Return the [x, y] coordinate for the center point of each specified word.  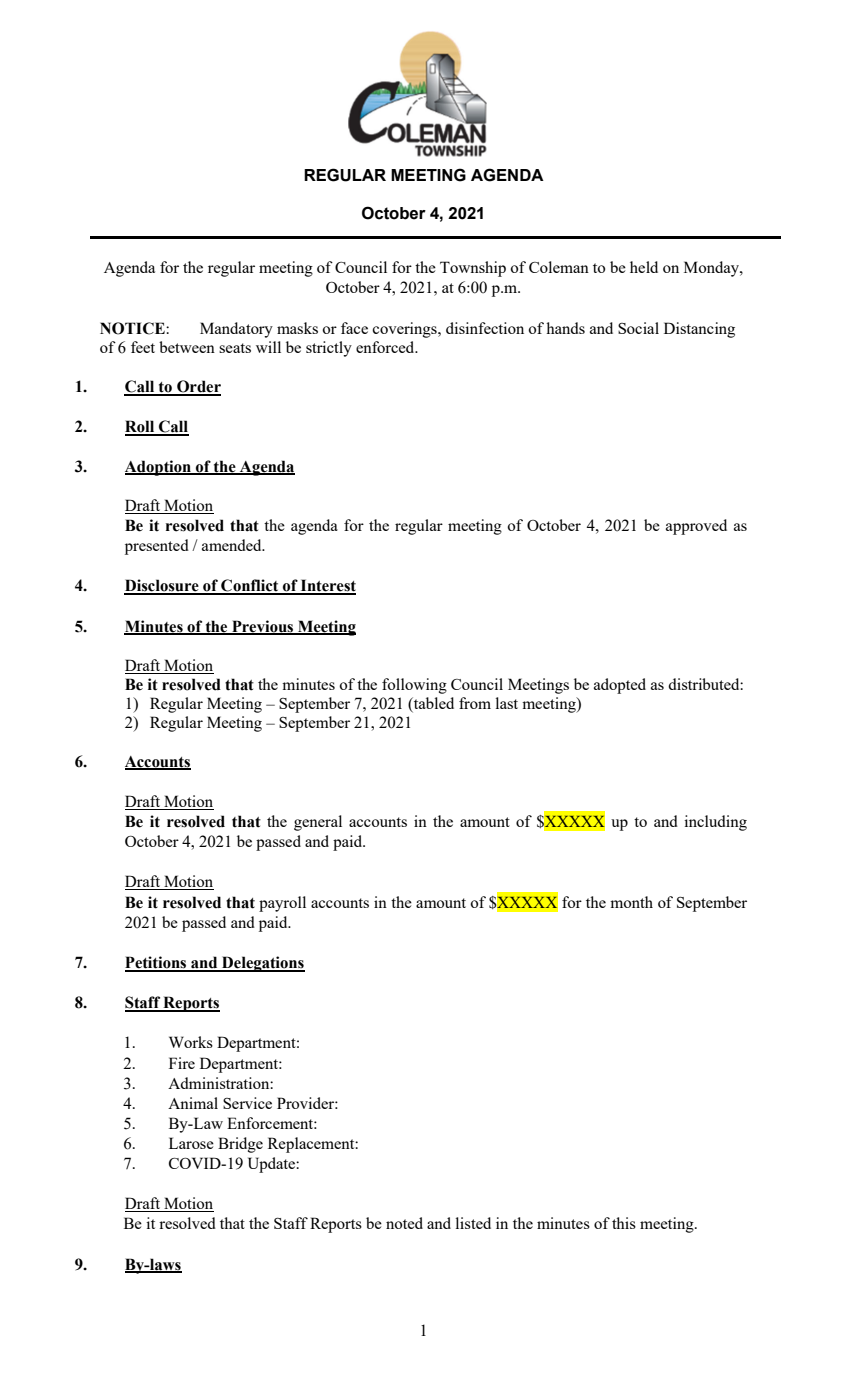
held [644, 267]
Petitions [157, 963]
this [624, 1223]
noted [404, 1223]
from [475, 703]
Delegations [262, 964]
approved [696, 527]
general [318, 823]
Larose [191, 1143]
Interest [327, 586]
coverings [405, 330]
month [631, 902]
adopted [620, 686]
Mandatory [236, 330]
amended [233, 545]
